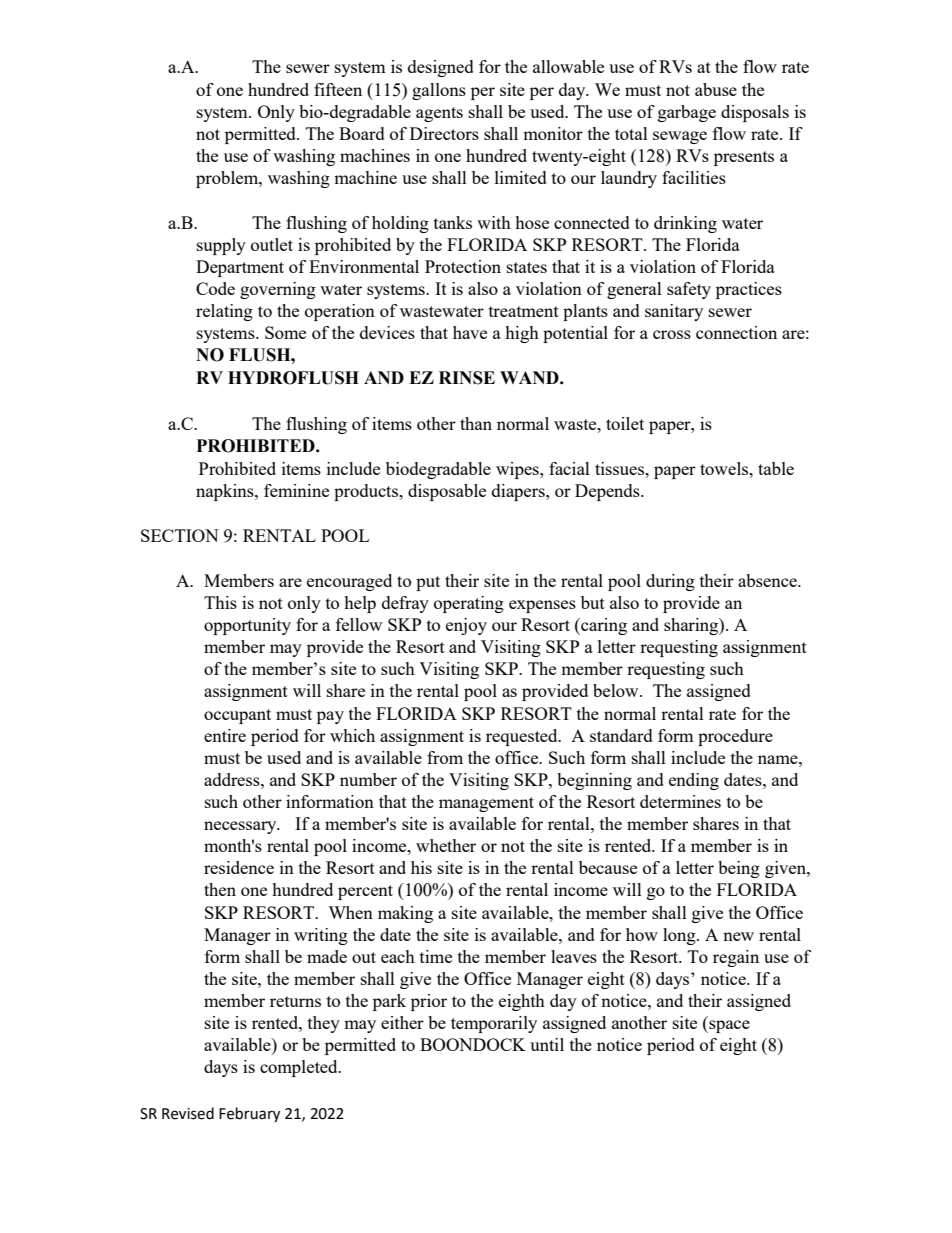 This document has height=1233, width=952. I want to click on abuse, so click(716, 89).
